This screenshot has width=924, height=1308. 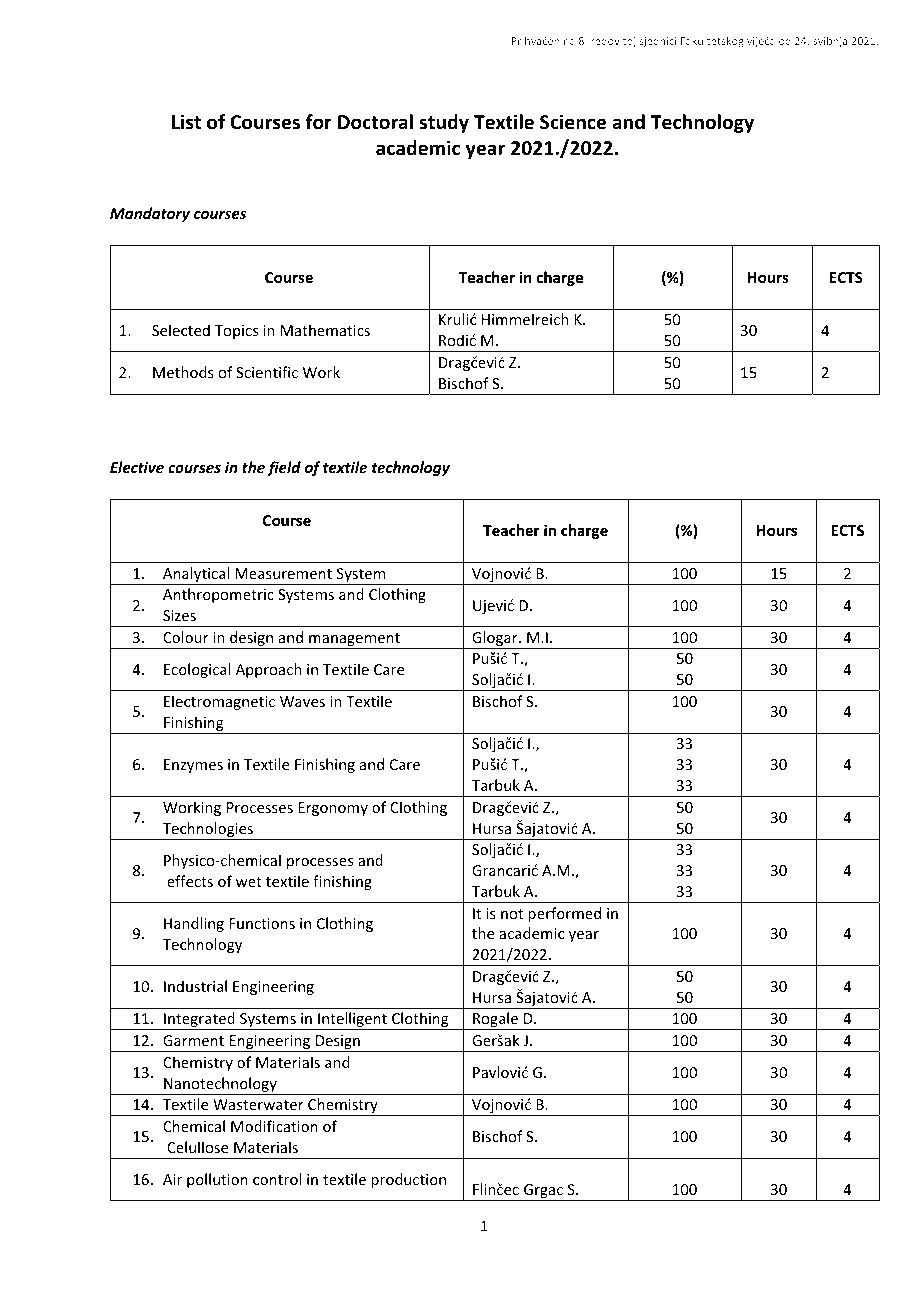 I want to click on Science, so click(x=573, y=122).
